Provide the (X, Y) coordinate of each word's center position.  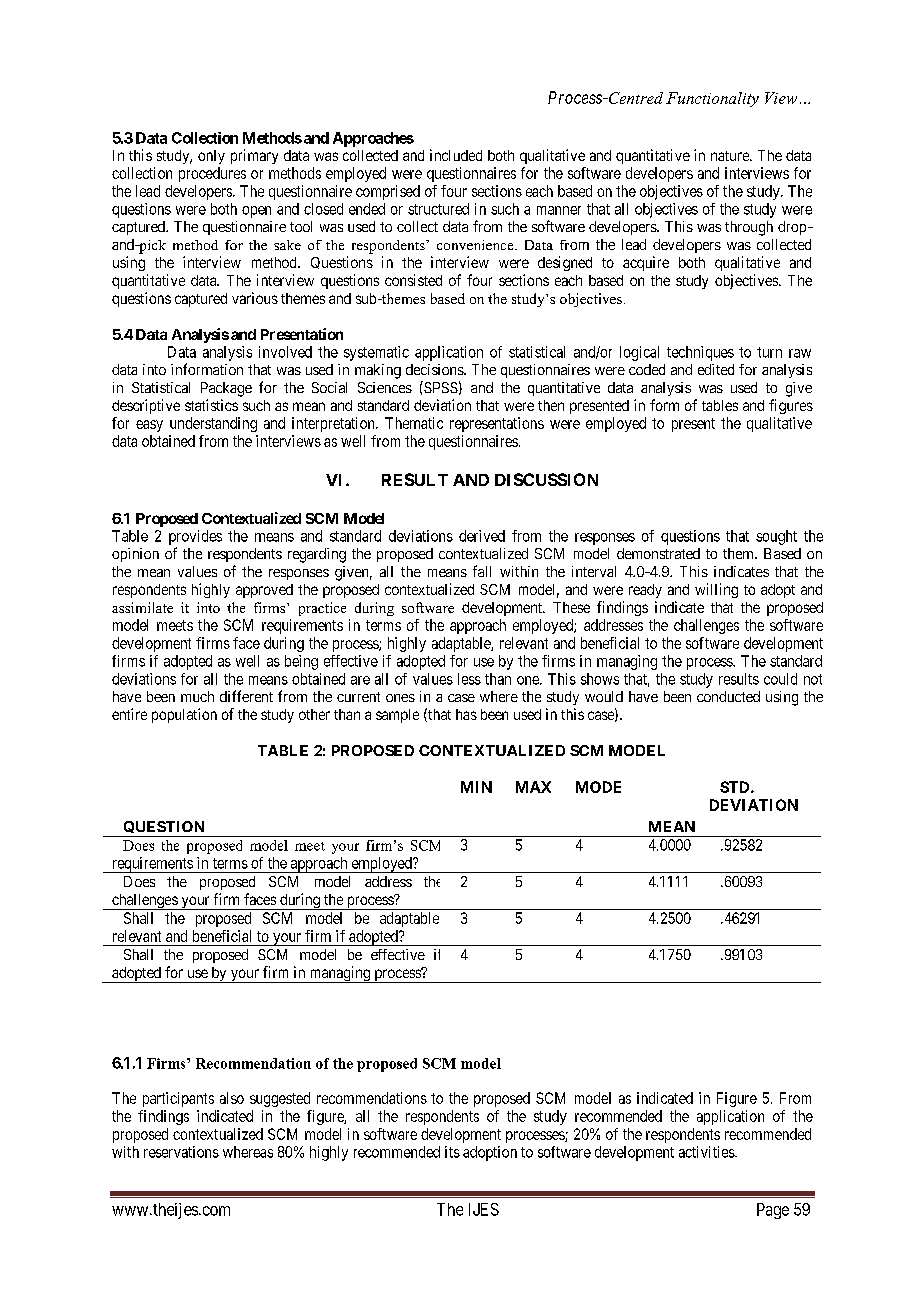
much (197, 696)
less (469, 679)
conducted (728, 696)
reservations (181, 1152)
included (456, 155)
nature (731, 156)
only (211, 157)
